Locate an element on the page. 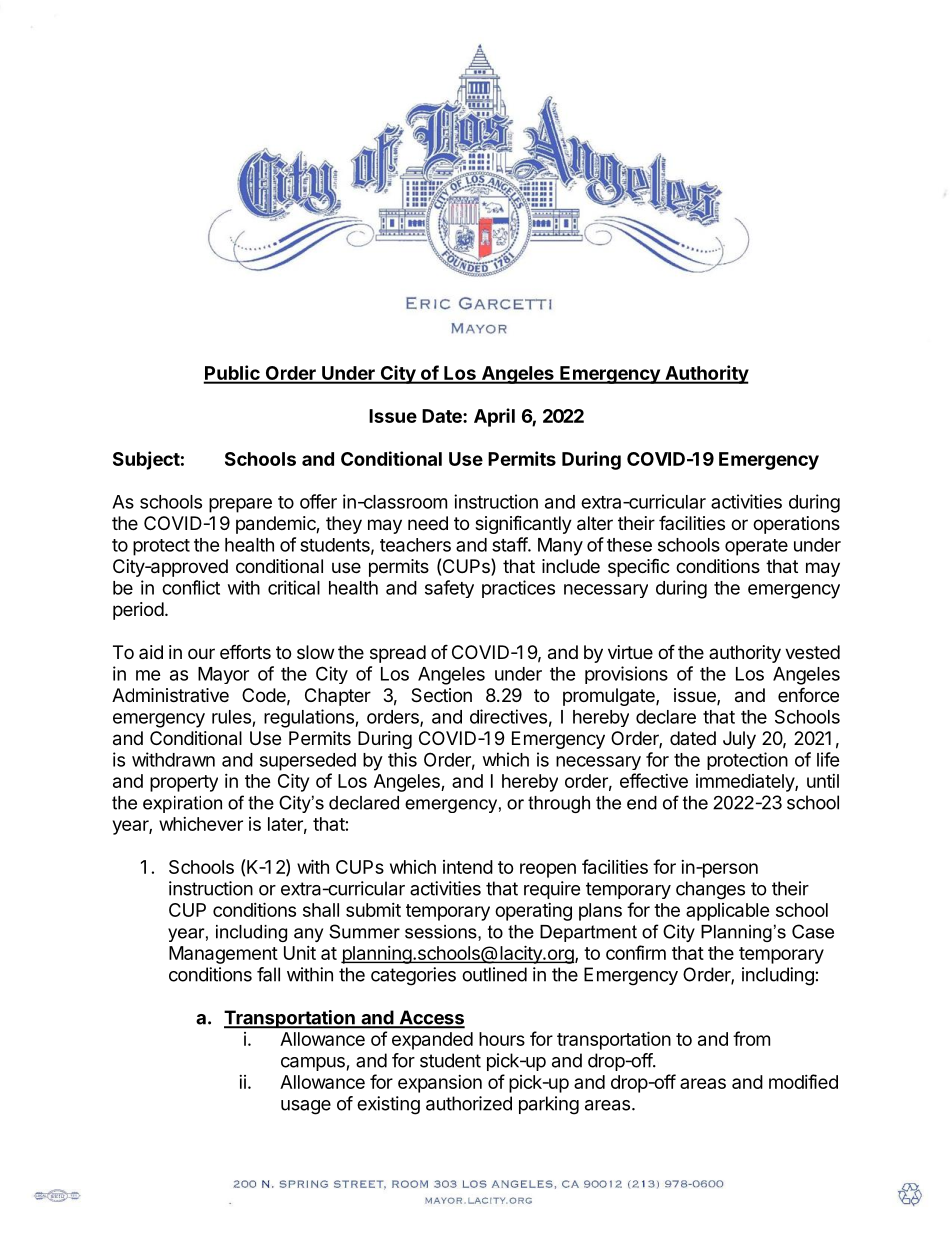  shall is located at coordinates (321, 910).
